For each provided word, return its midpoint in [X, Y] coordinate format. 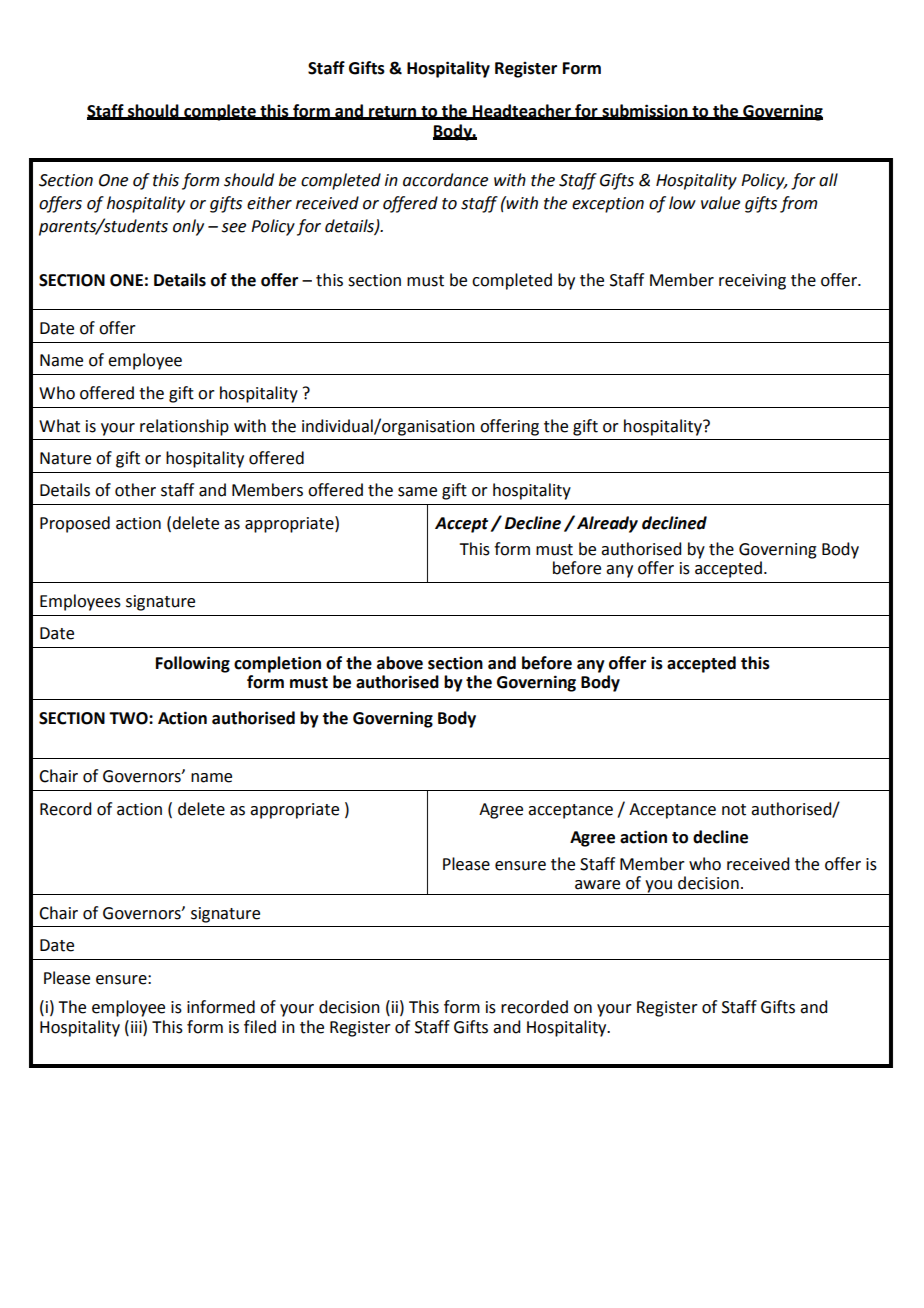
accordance [445, 180]
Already [607, 524]
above [400, 663]
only [188, 227]
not [734, 810]
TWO [129, 718]
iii [137, 1026]
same [417, 492]
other [135, 490]
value [720, 203]
